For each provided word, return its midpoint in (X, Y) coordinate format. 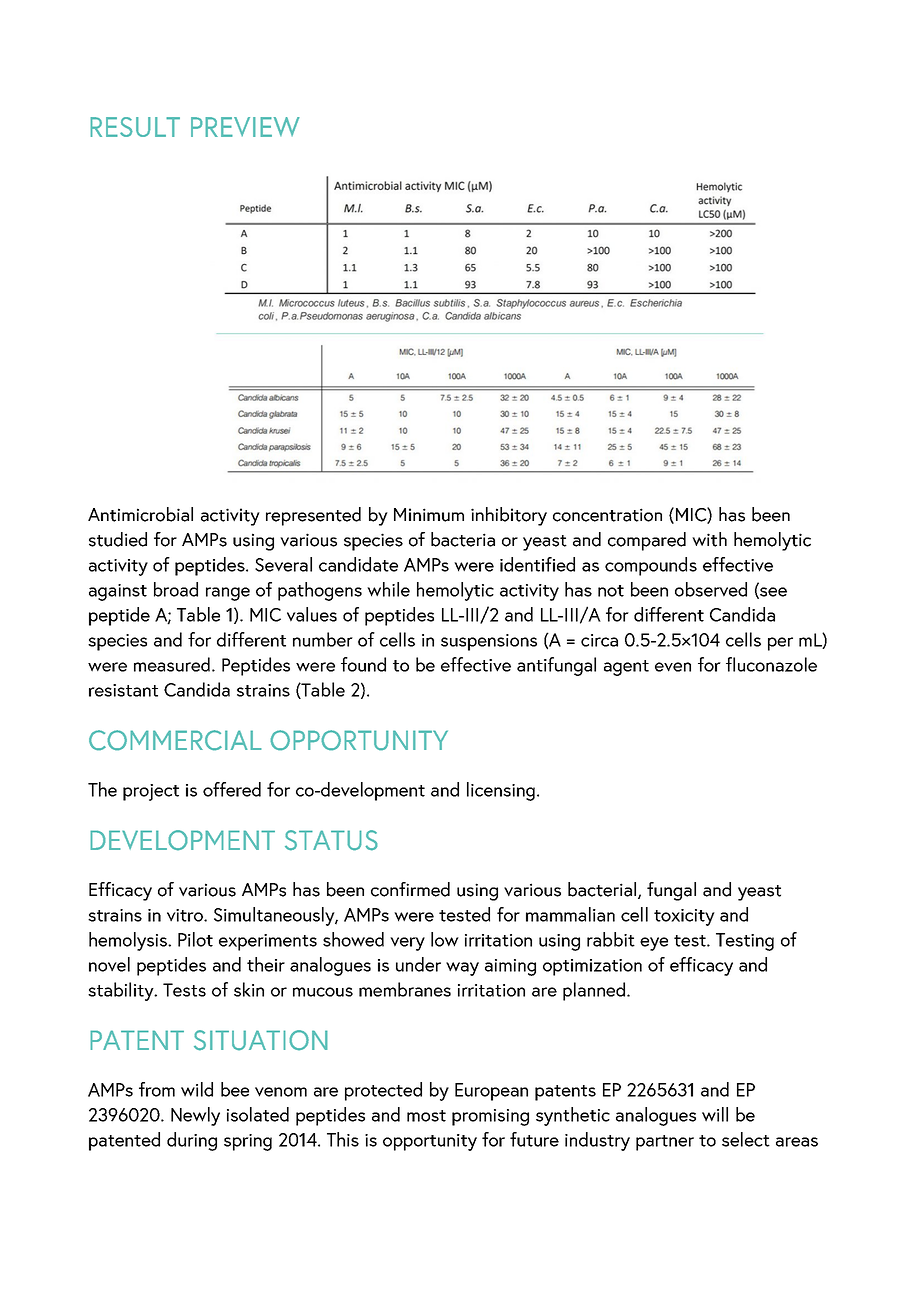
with (709, 539)
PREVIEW (245, 127)
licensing (501, 791)
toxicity (684, 917)
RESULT (135, 127)
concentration (607, 515)
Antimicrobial (140, 514)
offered (232, 789)
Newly (195, 1116)
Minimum (429, 515)
